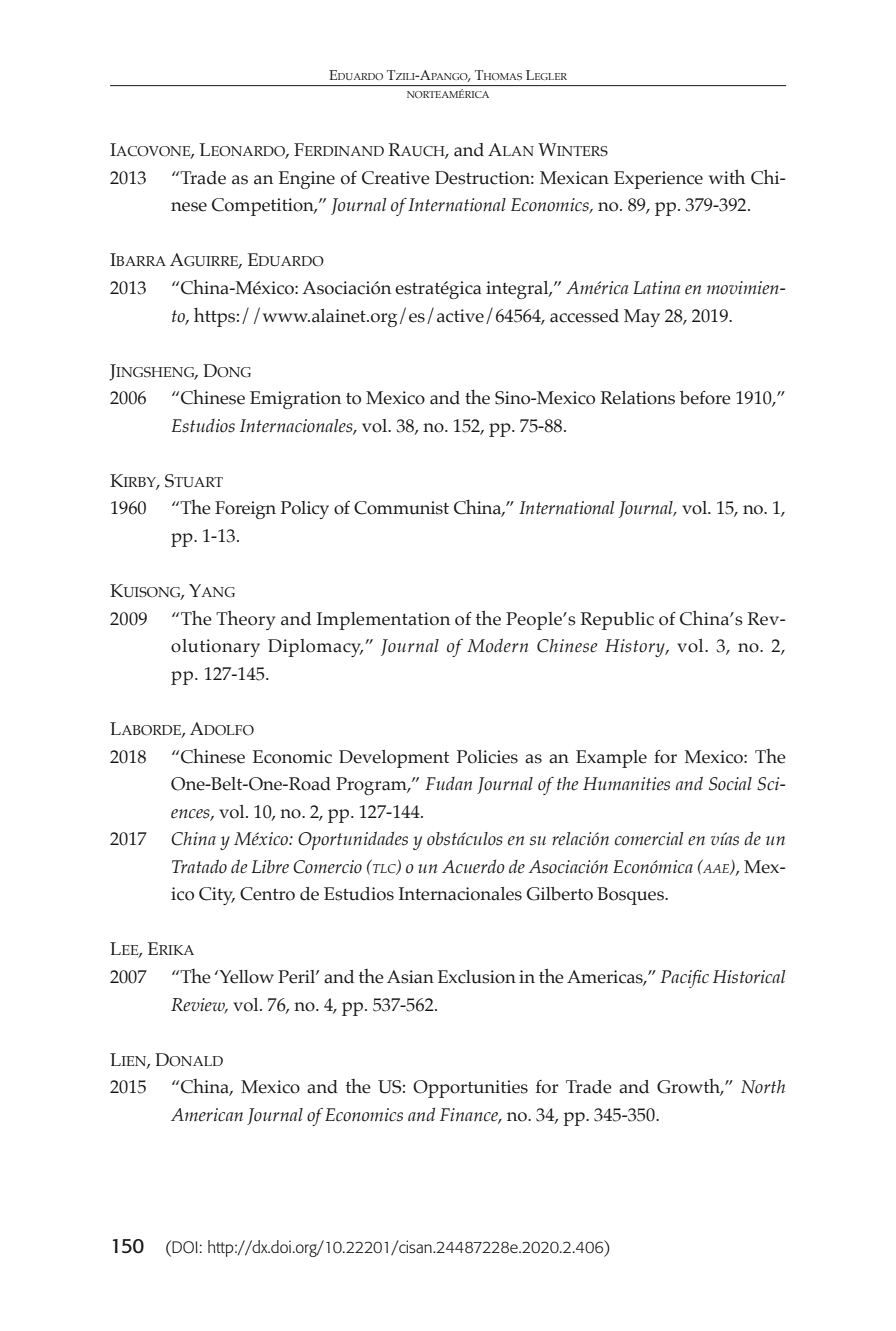  What do you see at coordinates (574, 178) in the document?
I see `Mexican` at bounding box center [574, 178].
